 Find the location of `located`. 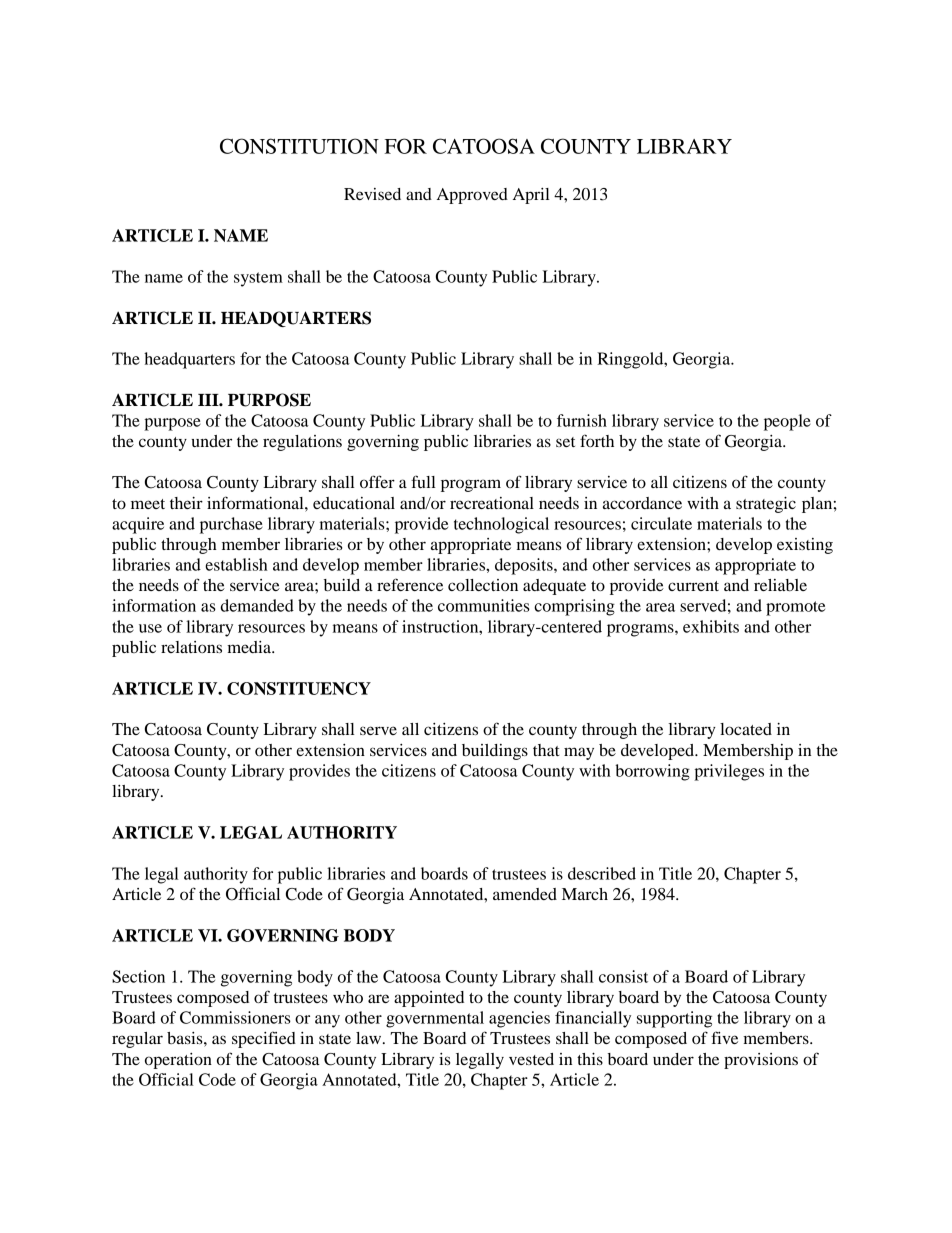

located is located at coordinates (746, 729).
